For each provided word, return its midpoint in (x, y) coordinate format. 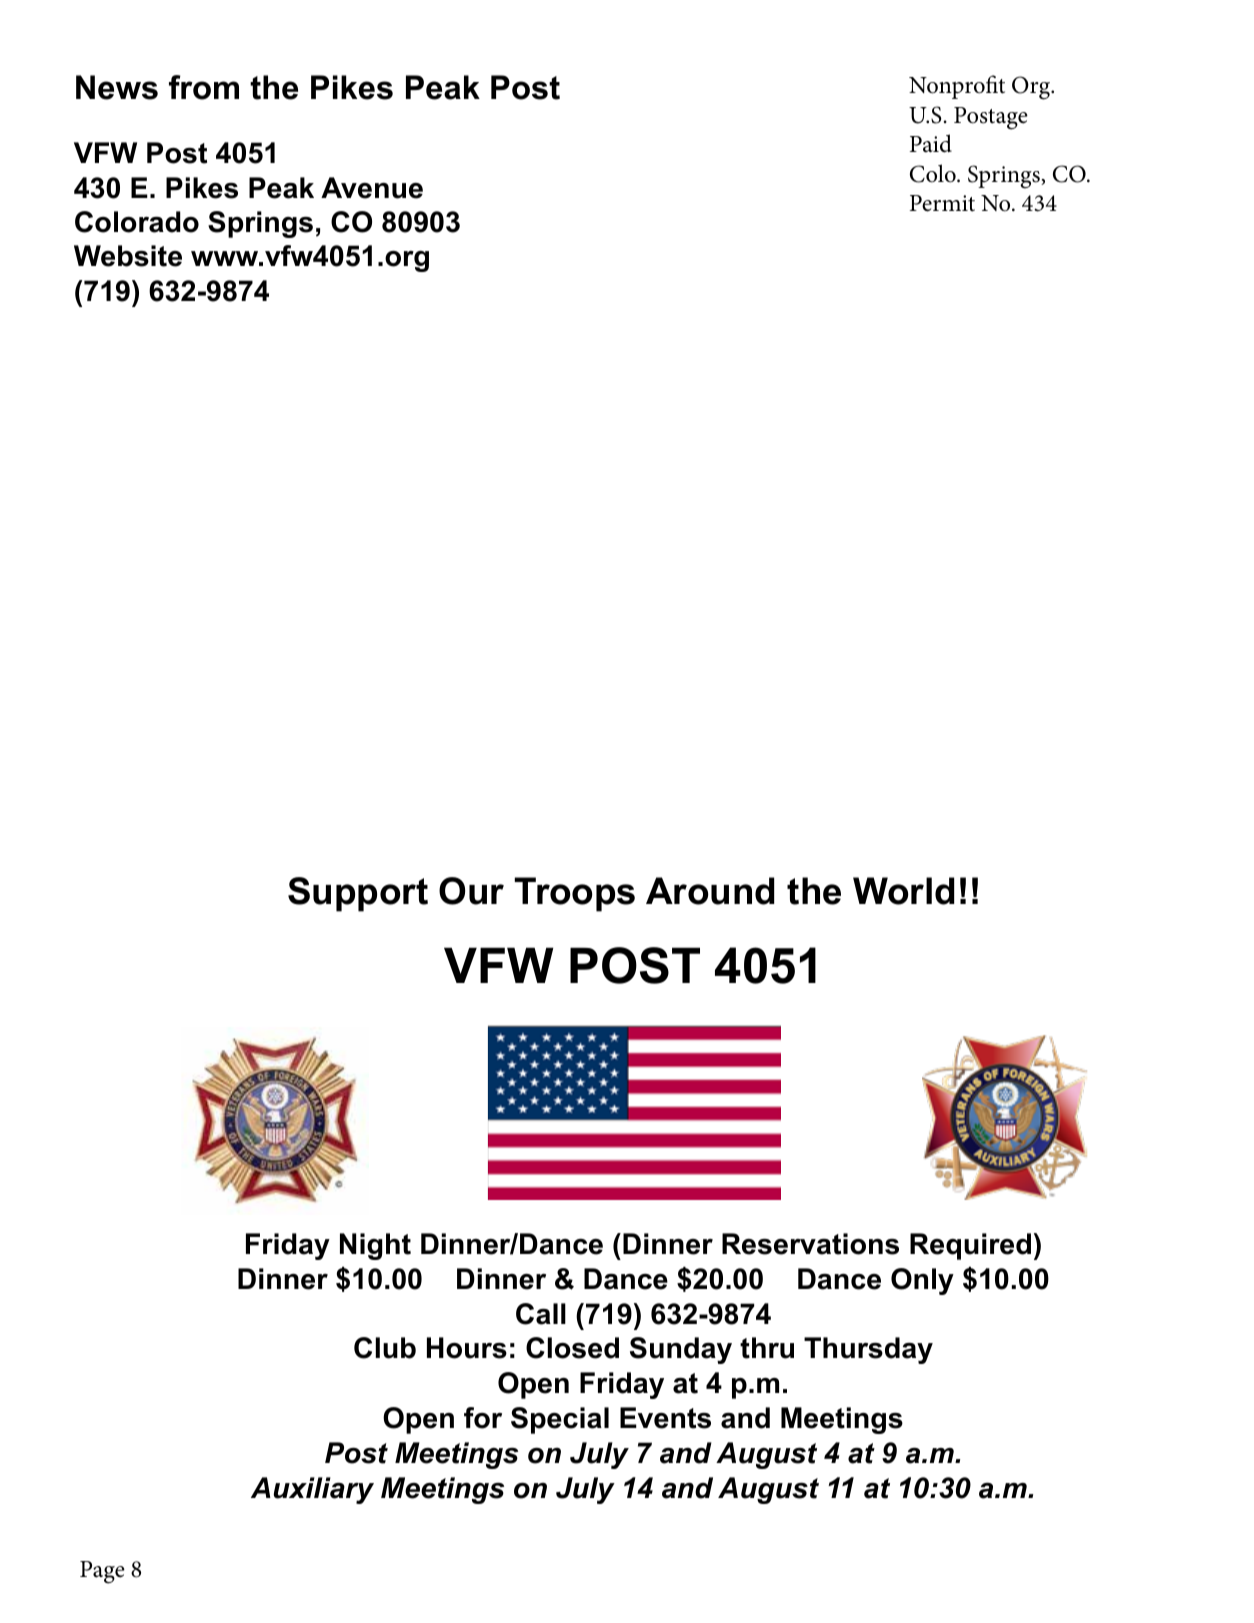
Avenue (372, 188)
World (903, 891)
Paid (931, 143)
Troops (574, 894)
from (204, 87)
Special (560, 1420)
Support (358, 894)
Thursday (868, 1350)
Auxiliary (312, 1490)
